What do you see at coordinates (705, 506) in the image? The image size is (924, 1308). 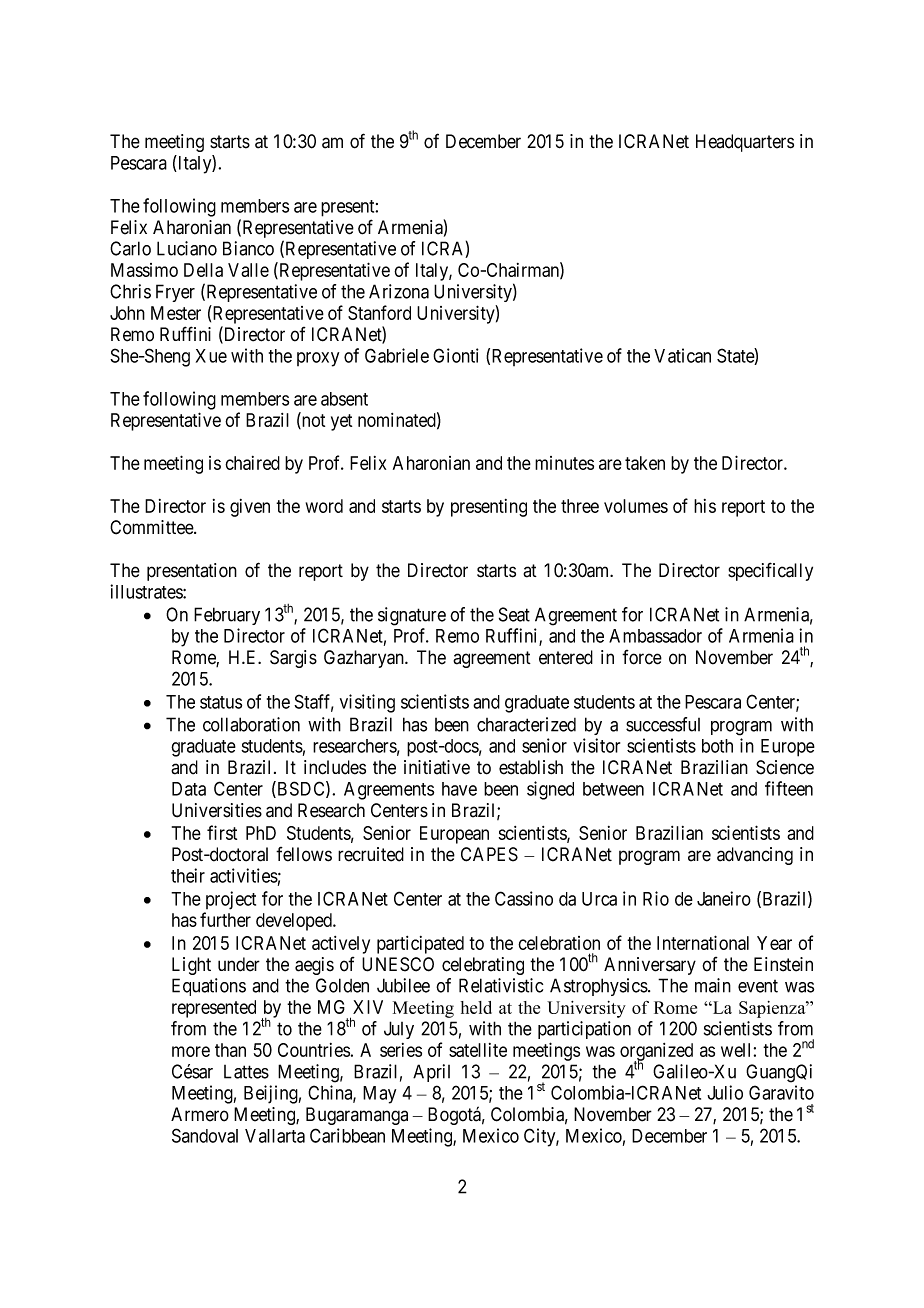 I see `his` at bounding box center [705, 506].
